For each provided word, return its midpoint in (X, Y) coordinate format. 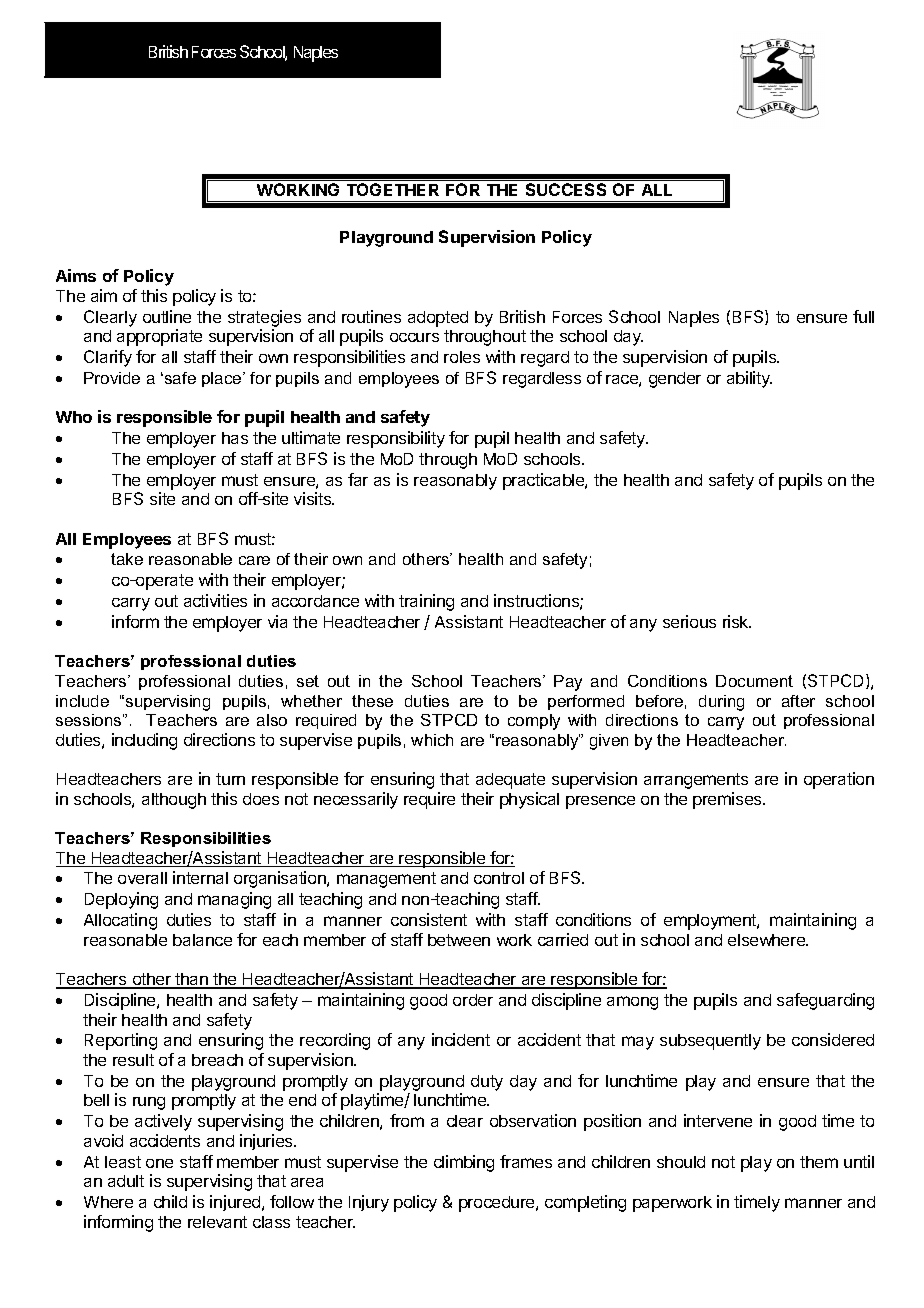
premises (728, 800)
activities (215, 600)
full (863, 316)
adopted (438, 319)
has (235, 438)
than (191, 980)
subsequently (710, 1042)
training (426, 602)
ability (749, 379)
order (473, 1000)
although (174, 801)
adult (126, 1181)
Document (754, 681)
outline (167, 316)
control (499, 878)
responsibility (396, 439)
